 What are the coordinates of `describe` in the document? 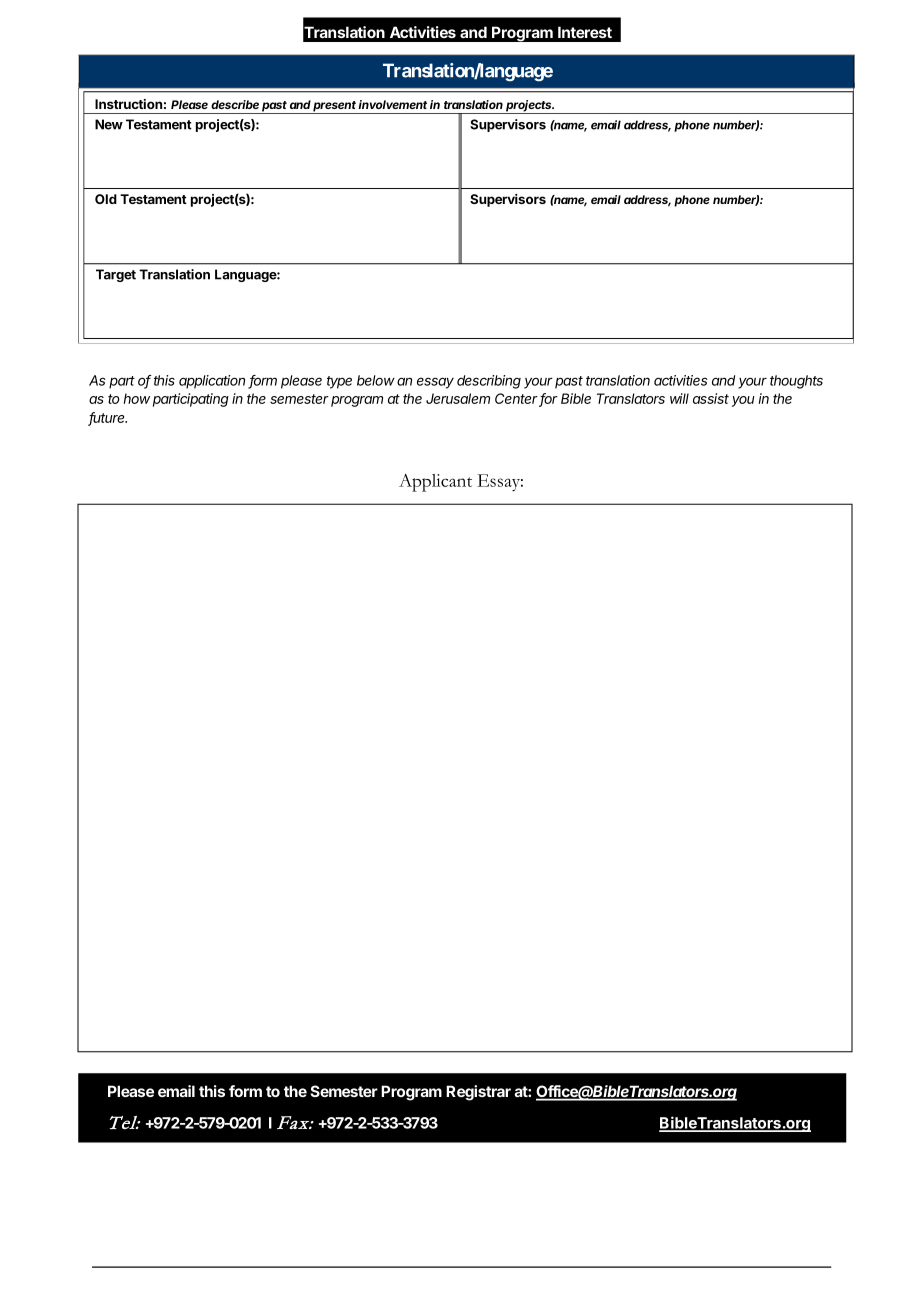 It's located at (235, 104).
